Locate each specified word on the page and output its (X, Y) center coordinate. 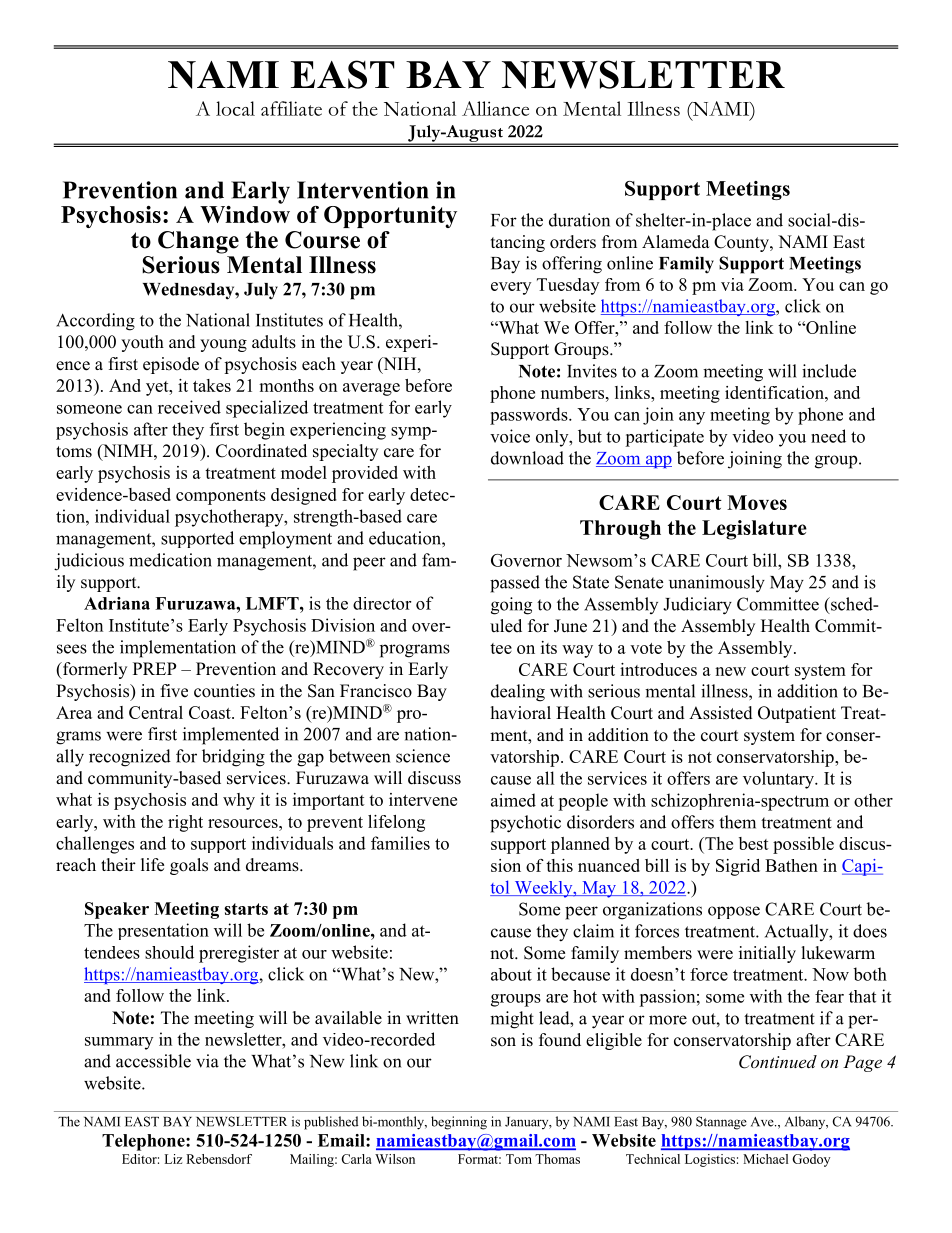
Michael (766, 1159)
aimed (513, 800)
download (527, 458)
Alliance (495, 108)
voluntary (779, 780)
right (185, 823)
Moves (757, 502)
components (221, 497)
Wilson (395, 1159)
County (742, 243)
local (235, 108)
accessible (153, 1061)
